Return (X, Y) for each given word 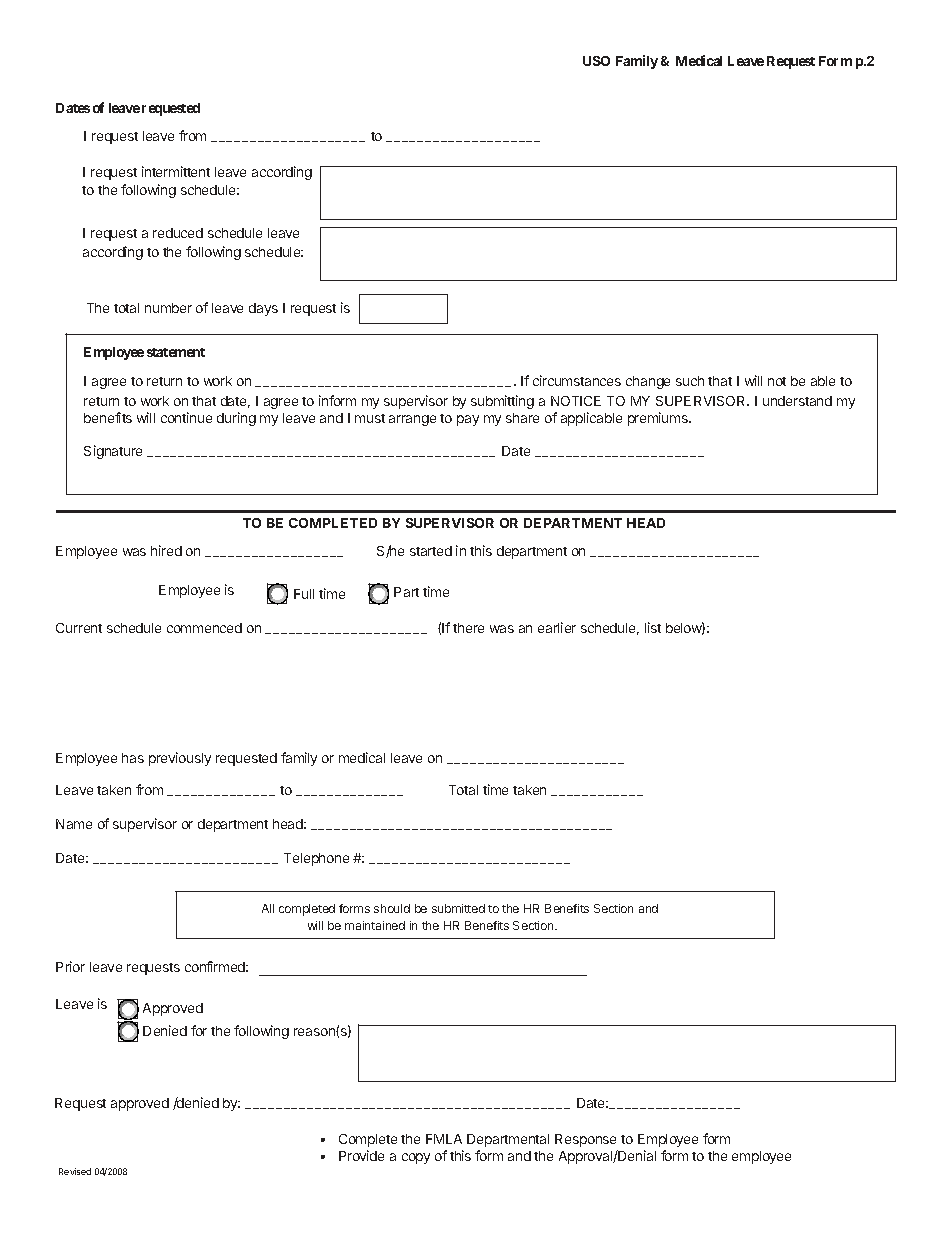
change (648, 382)
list (653, 627)
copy (416, 1158)
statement (176, 352)
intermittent (176, 171)
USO (596, 61)
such (690, 381)
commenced (204, 628)
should (392, 908)
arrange (412, 420)
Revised (75, 1171)
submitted (458, 908)
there (468, 628)
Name (74, 824)
